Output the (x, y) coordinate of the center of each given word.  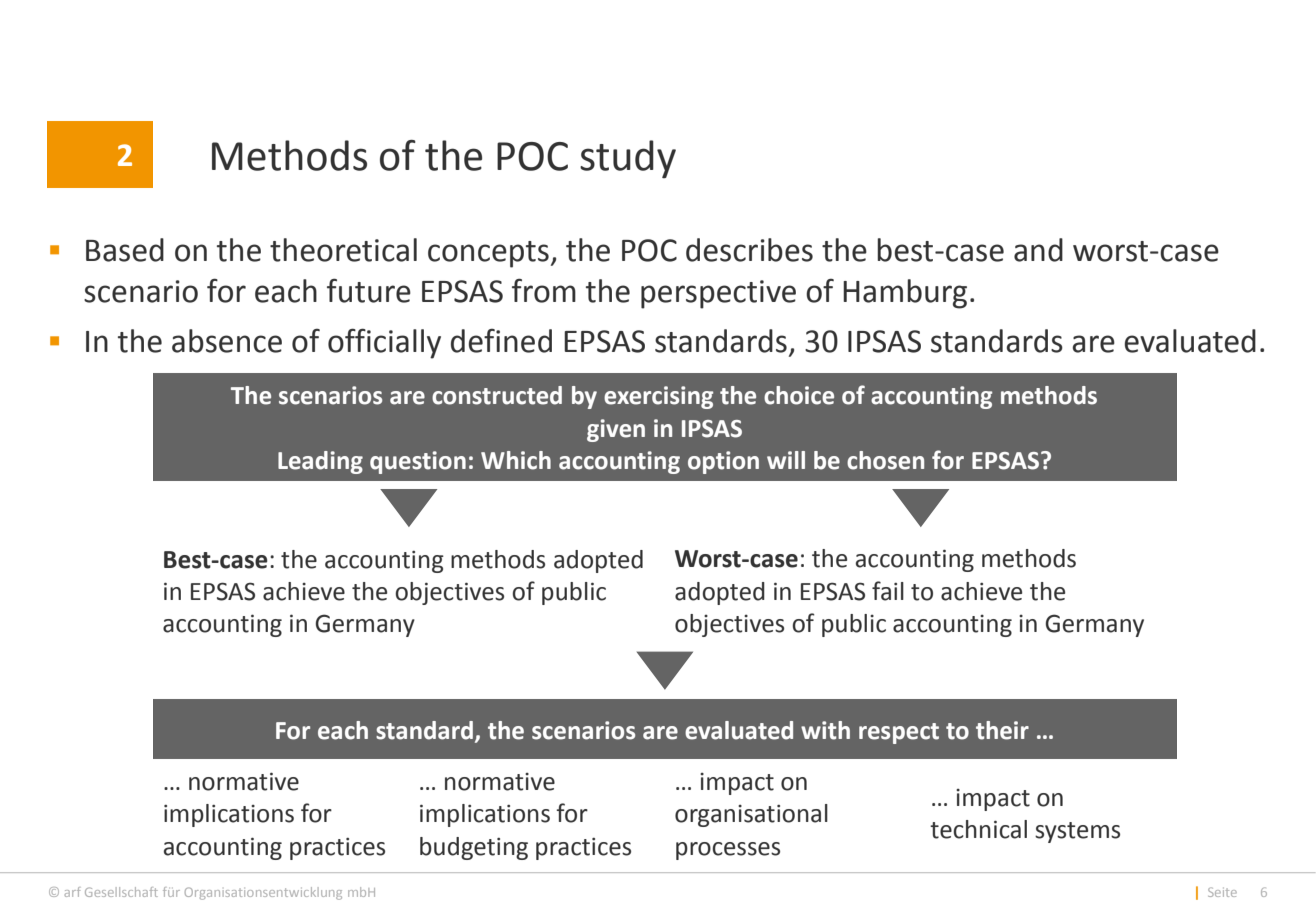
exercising (658, 397)
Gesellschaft (121, 892)
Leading (320, 462)
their (1002, 730)
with (825, 730)
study (628, 159)
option (723, 462)
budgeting (474, 848)
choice (799, 395)
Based (125, 250)
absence (227, 341)
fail (888, 591)
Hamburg (905, 294)
